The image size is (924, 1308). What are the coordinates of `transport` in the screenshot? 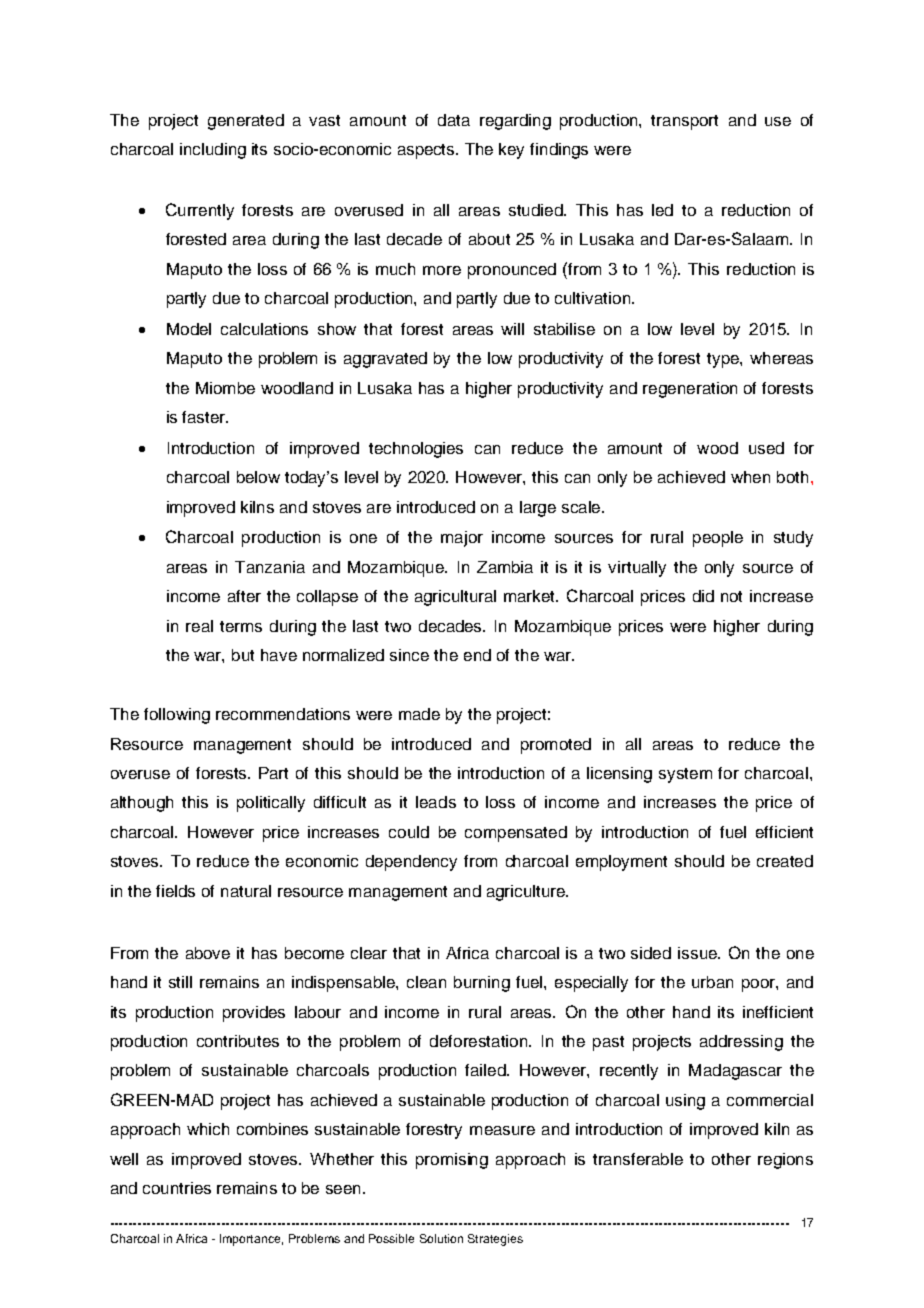 It's located at (684, 122).
